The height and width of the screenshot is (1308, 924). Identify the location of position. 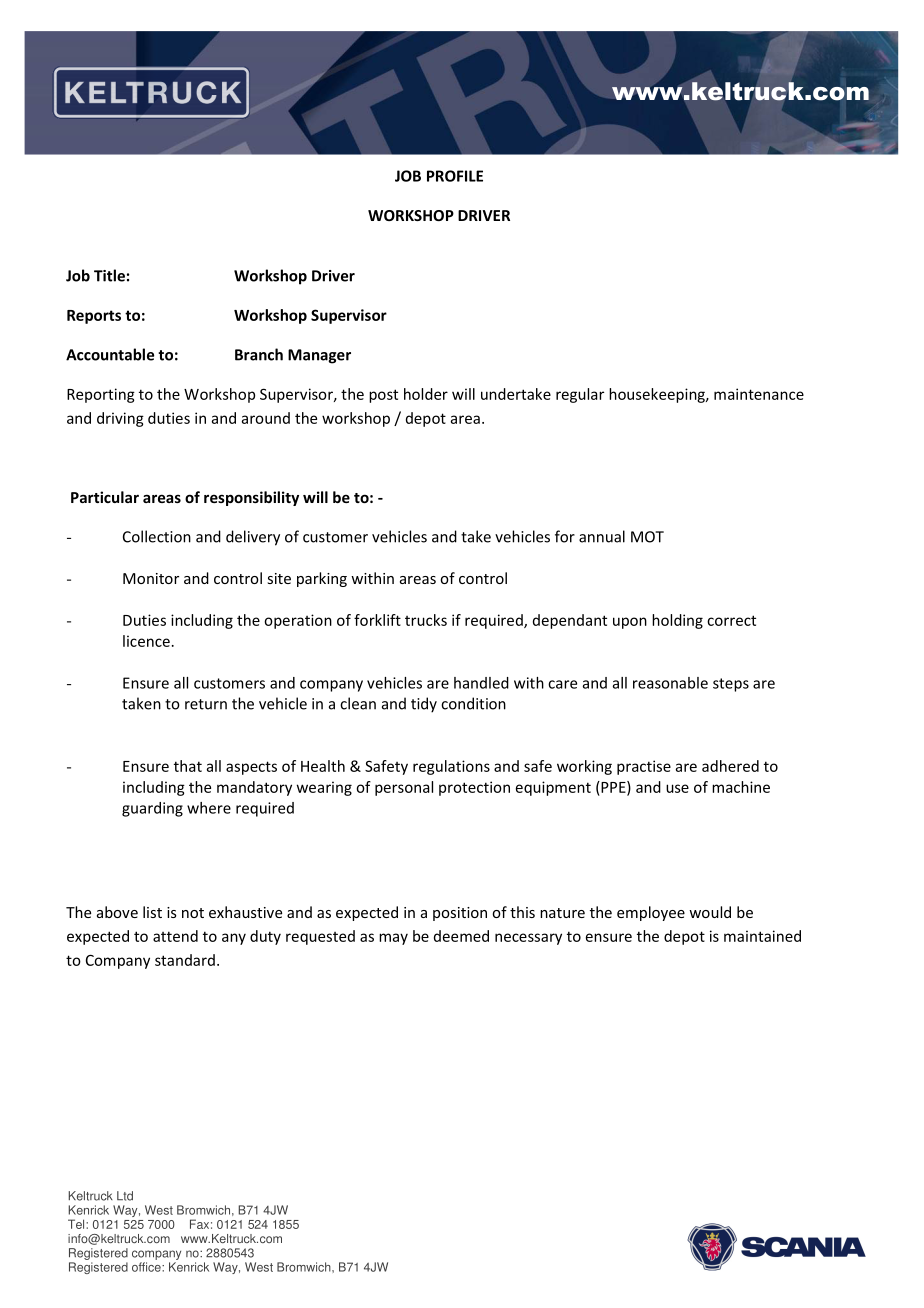
(460, 914).
